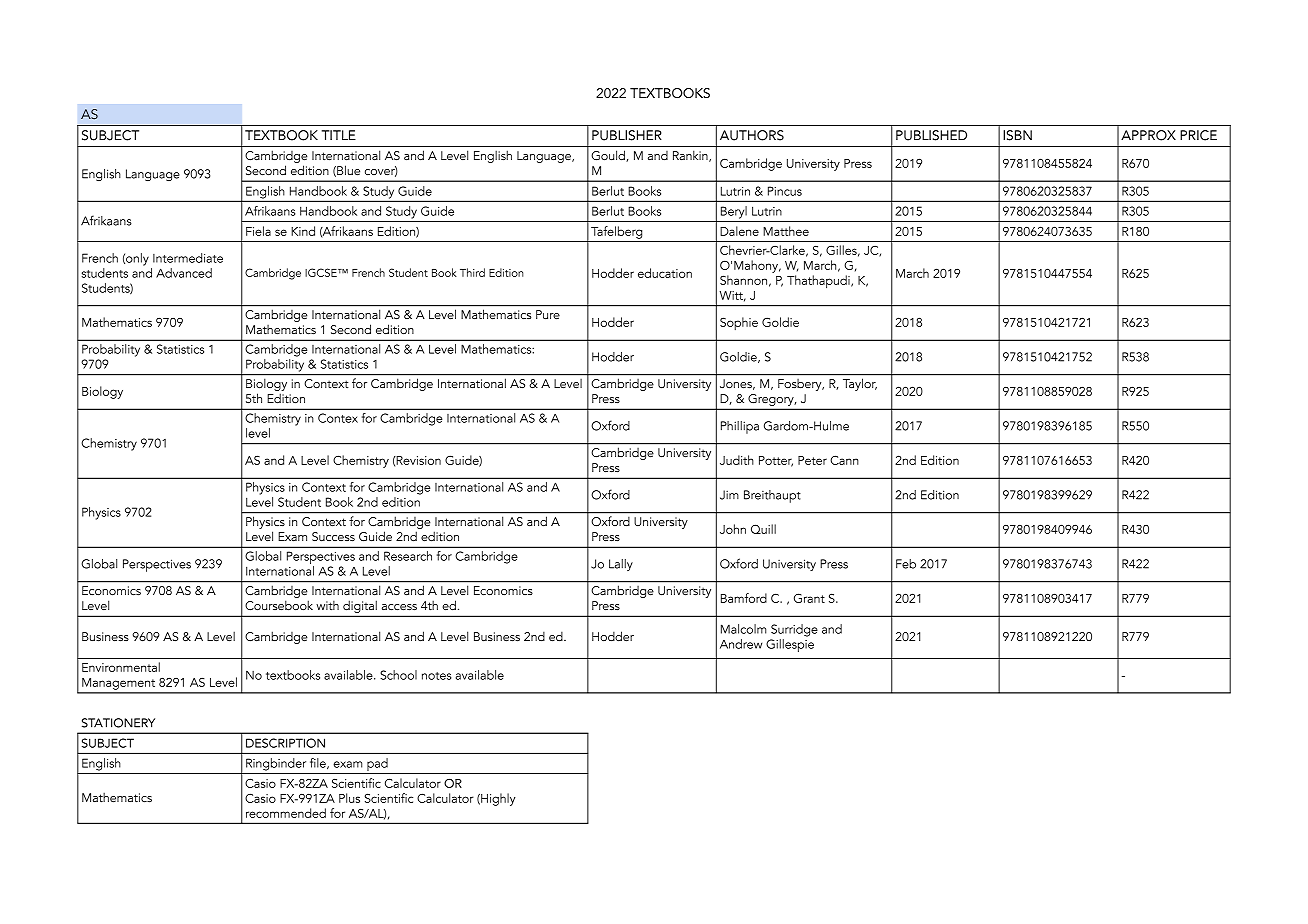 This page has width=1308, height=924. What do you see at coordinates (377, 766) in the page?
I see `pad` at bounding box center [377, 766].
